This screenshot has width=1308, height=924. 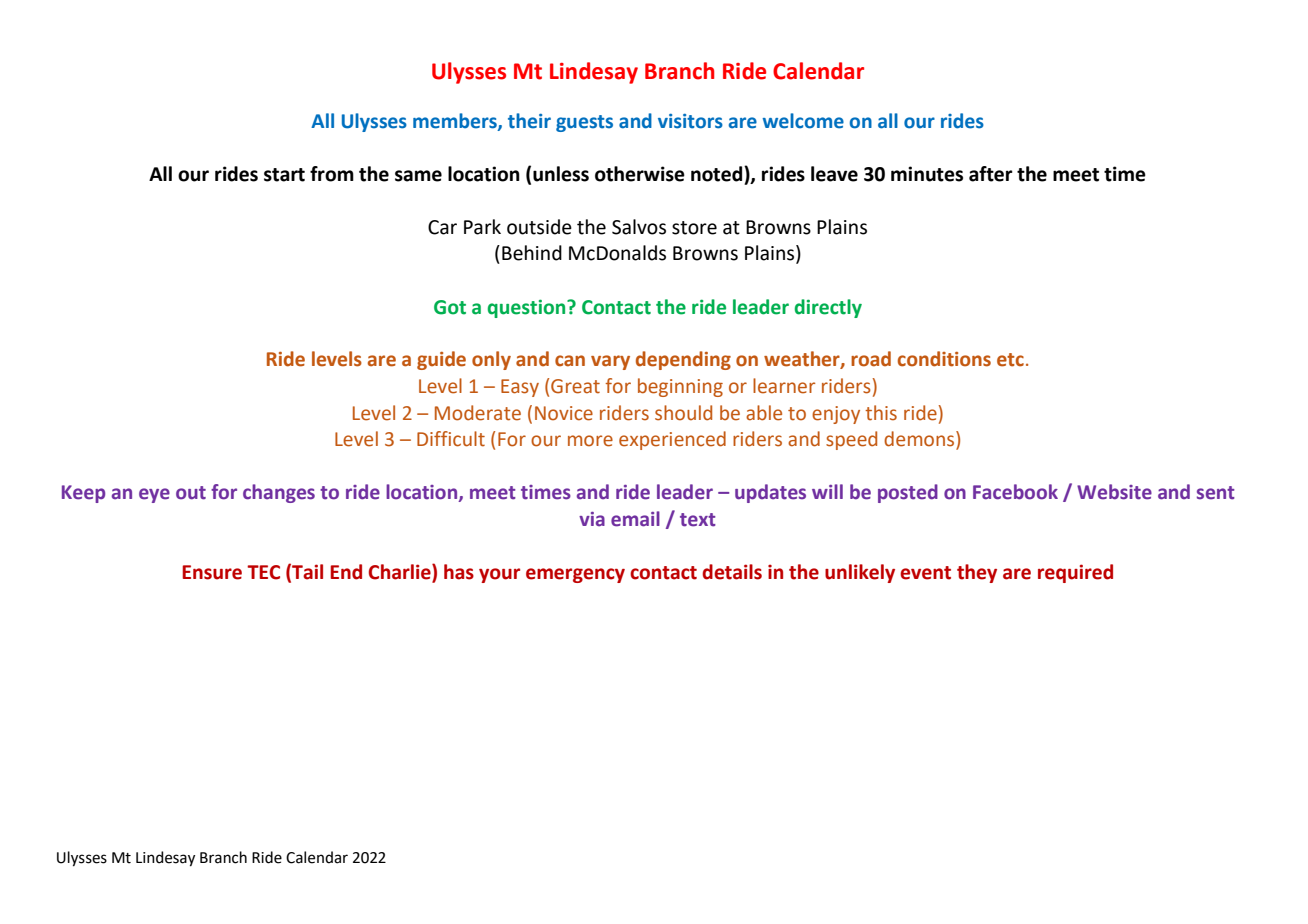 What do you see at coordinates (212, 572) in the screenshot?
I see `Ensure` at bounding box center [212, 572].
